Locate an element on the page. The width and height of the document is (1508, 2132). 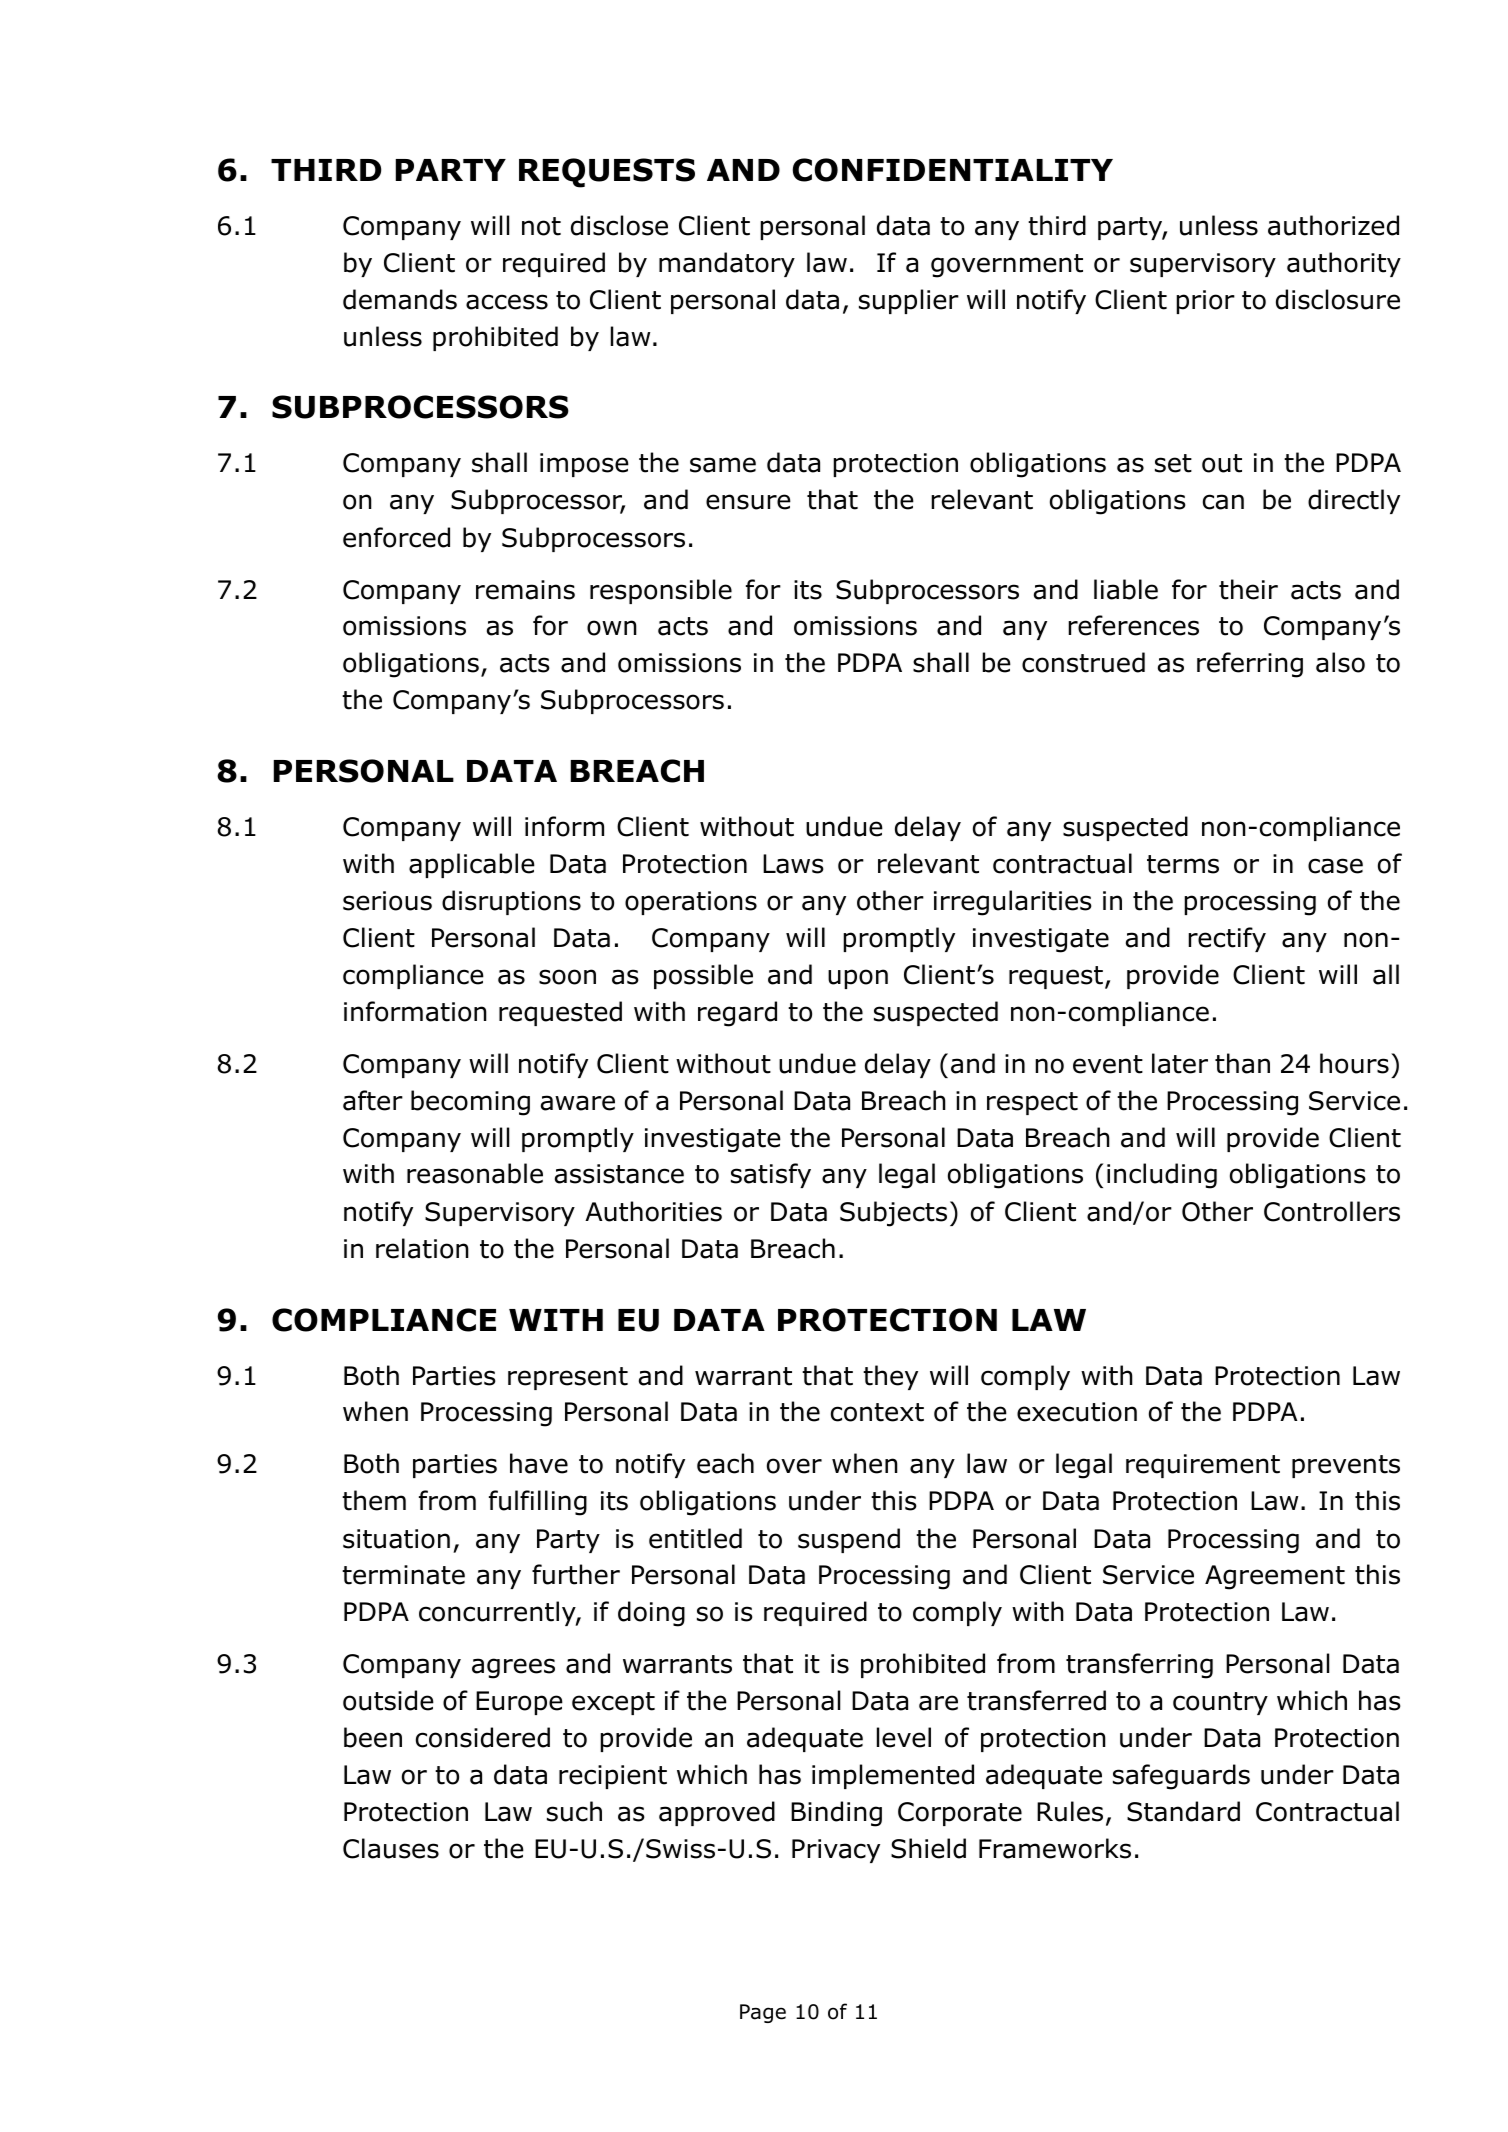
Standard is located at coordinates (1183, 1811).
